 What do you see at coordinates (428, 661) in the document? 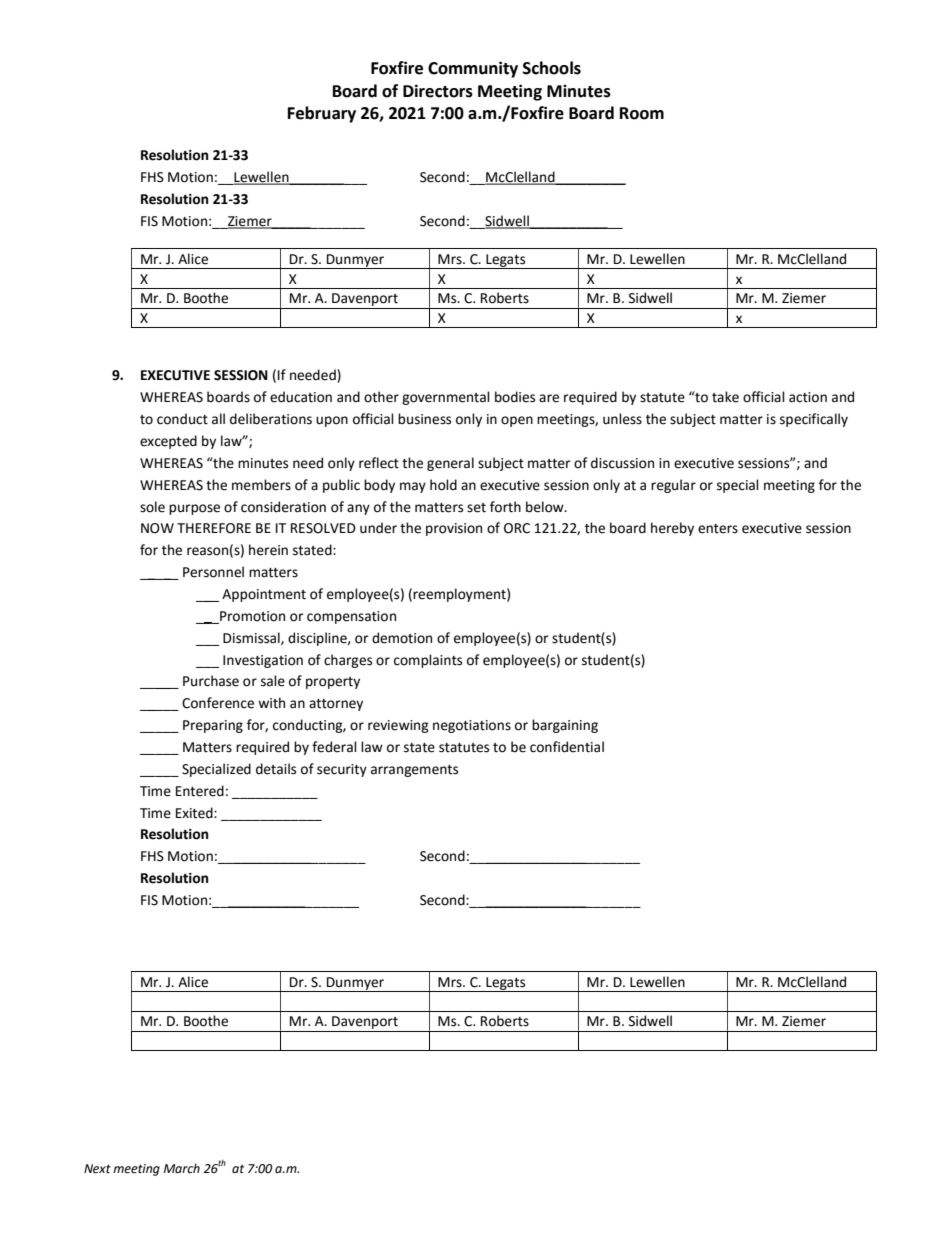
I see `complaints` at bounding box center [428, 661].
